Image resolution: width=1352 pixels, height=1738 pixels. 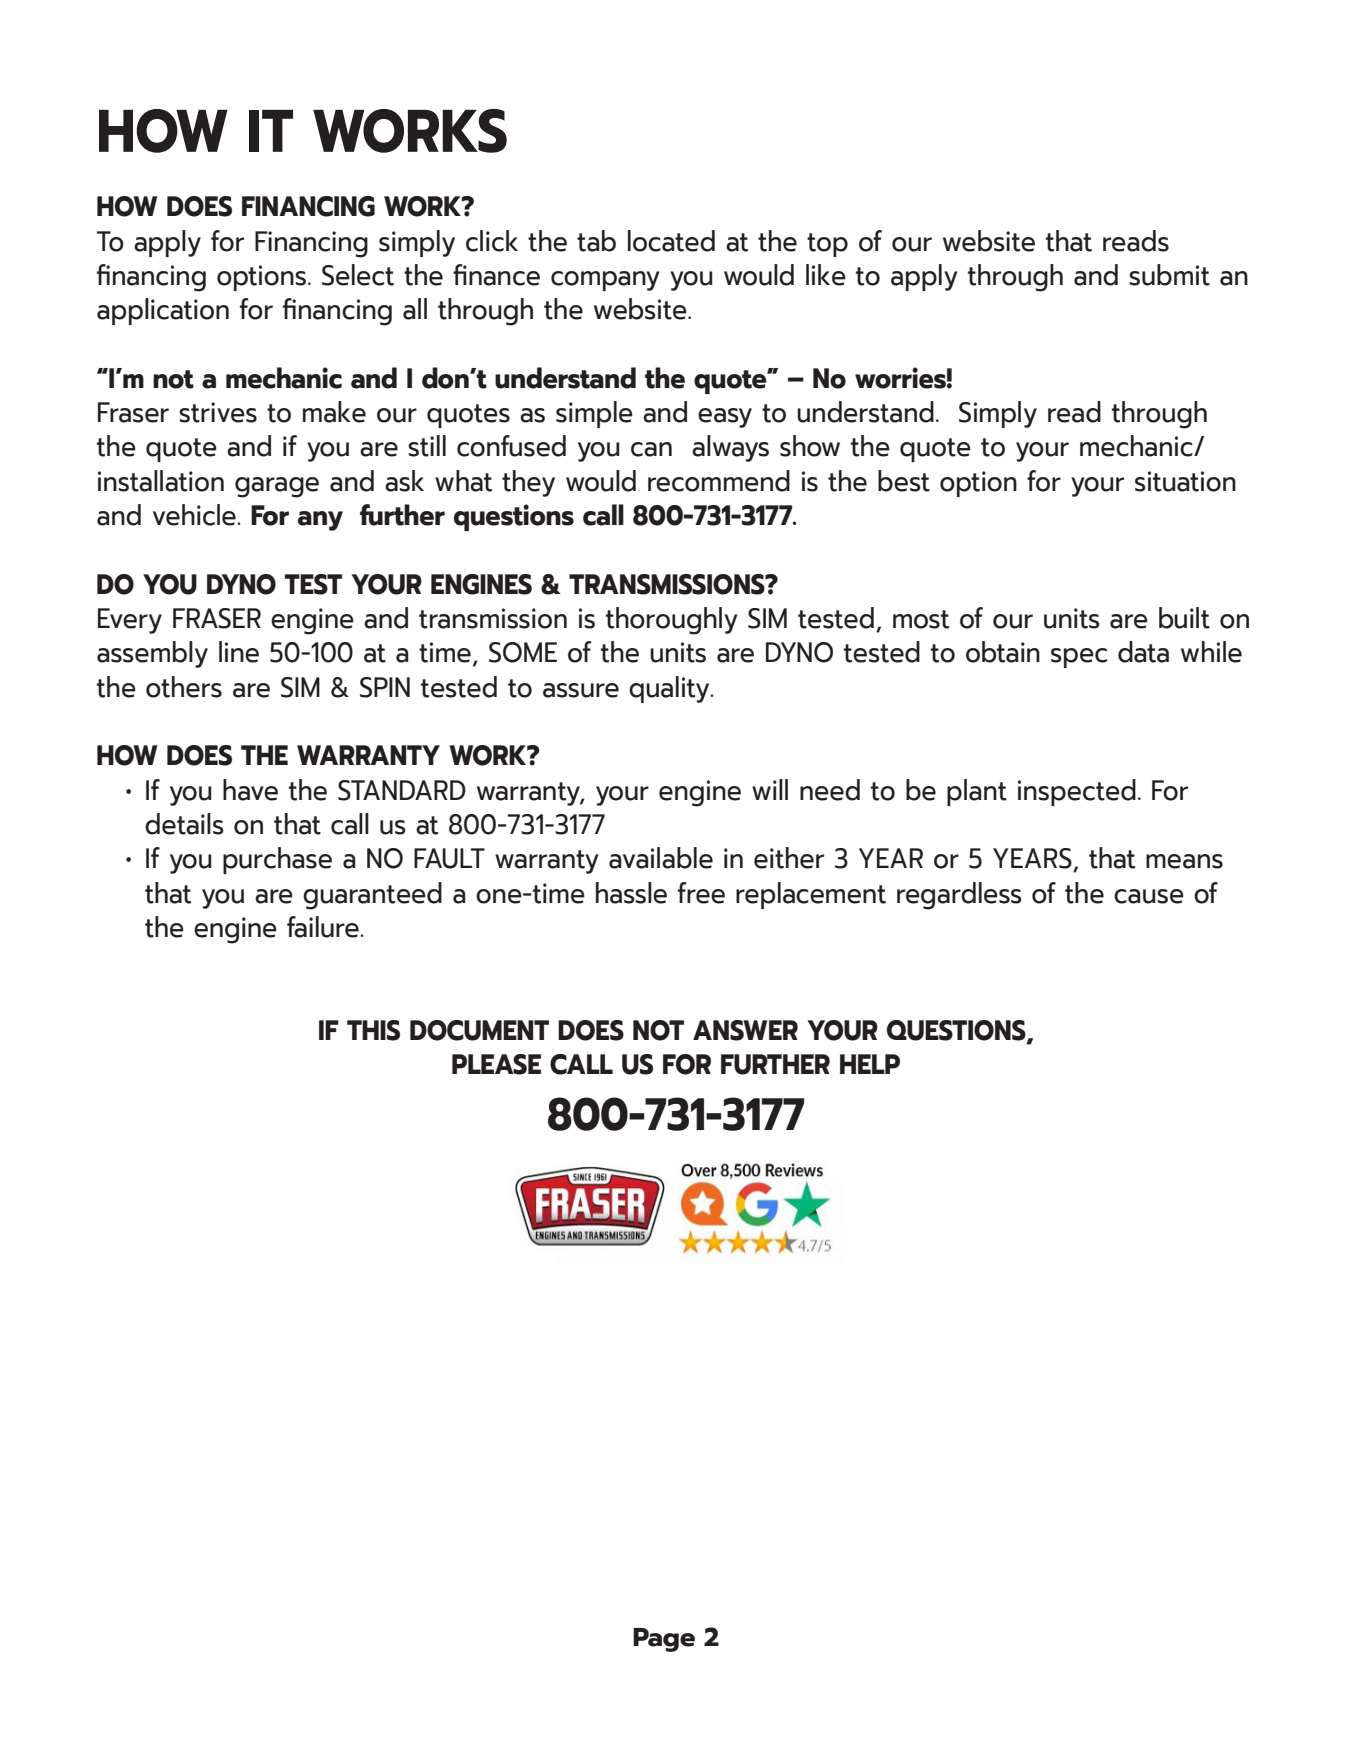 I want to click on THIS, so click(x=373, y=1030).
